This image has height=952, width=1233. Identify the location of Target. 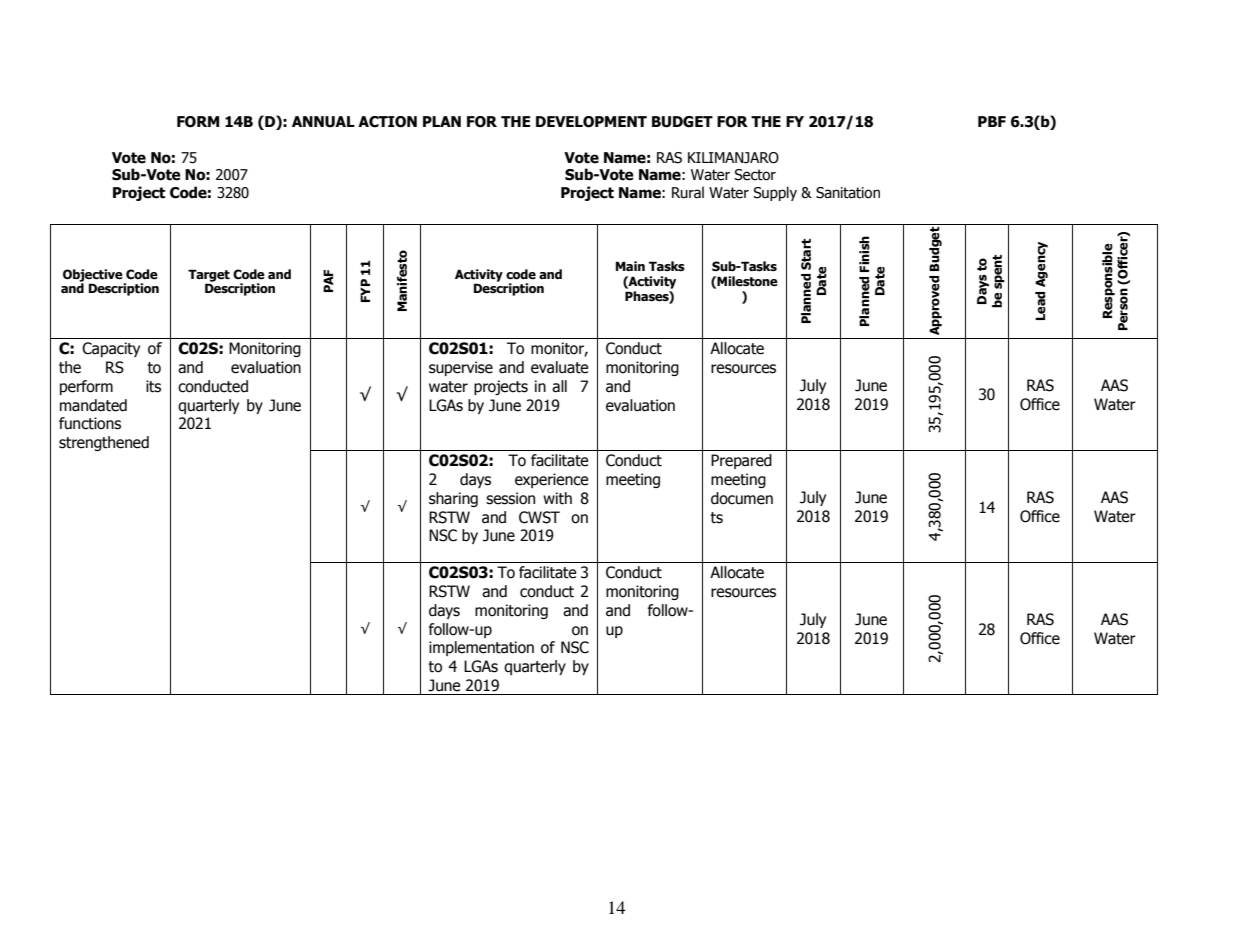
(209, 276).
